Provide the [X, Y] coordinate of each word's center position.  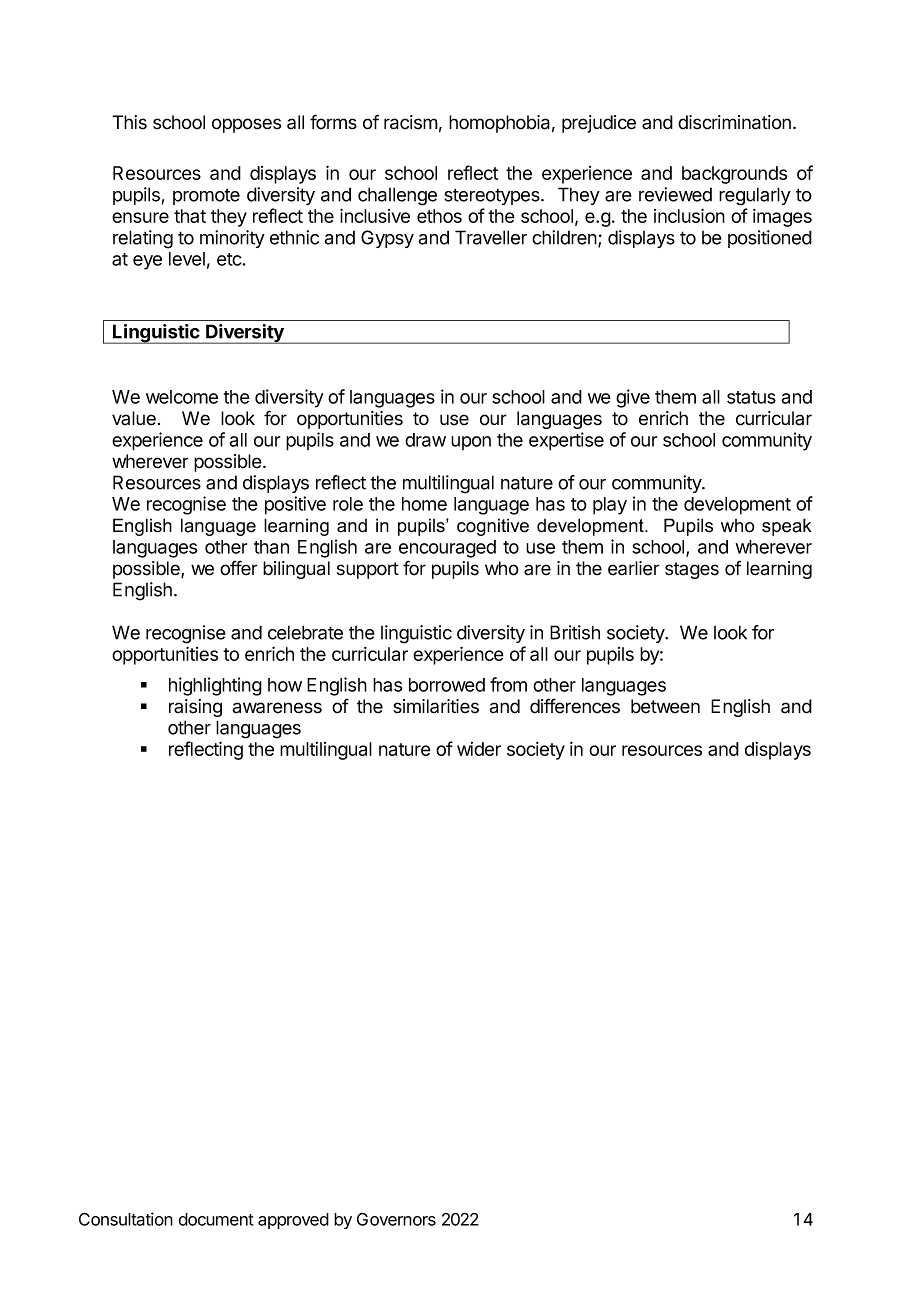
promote [206, 197]
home [424, 504]
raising [195, 708]
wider [479, 749]
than [271, 547]
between [665, 706]
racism [411, 122]
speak [786, 527]
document [216, 1219]
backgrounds [734, 175]
